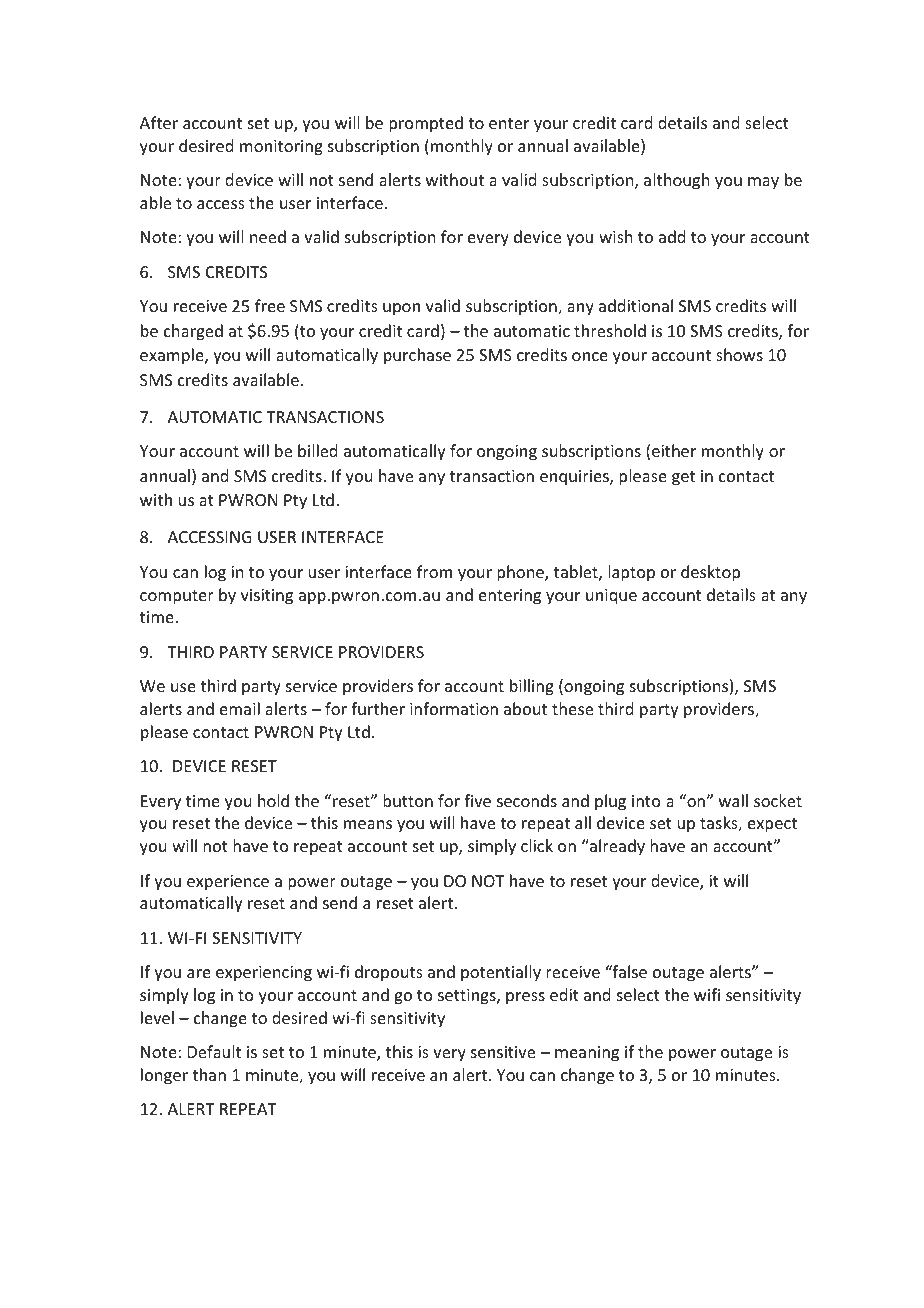  I want to click on sensitive, so click(503, 1052).
